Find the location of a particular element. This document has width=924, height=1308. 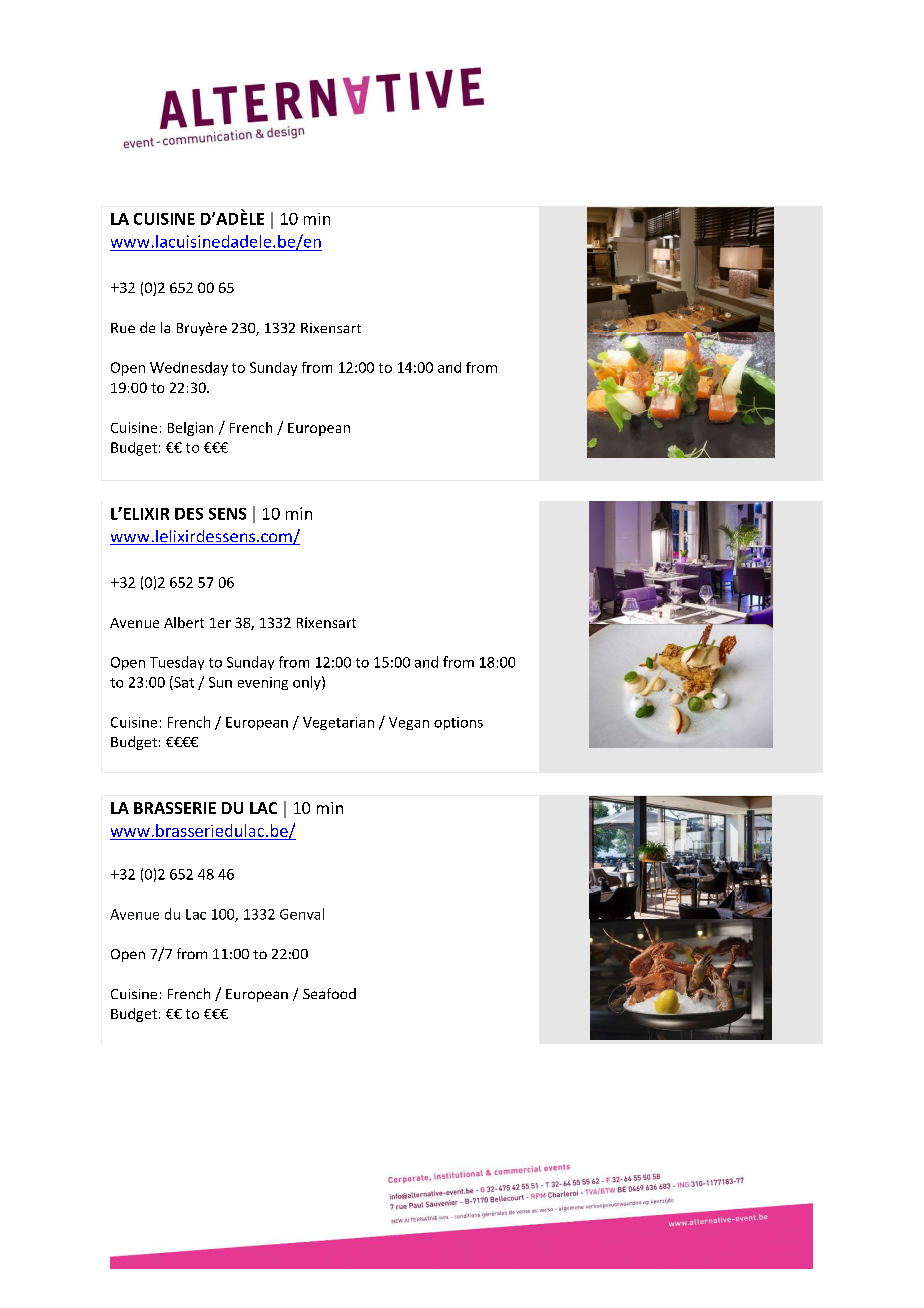

Belgian is located at coordinates (190, 429).
